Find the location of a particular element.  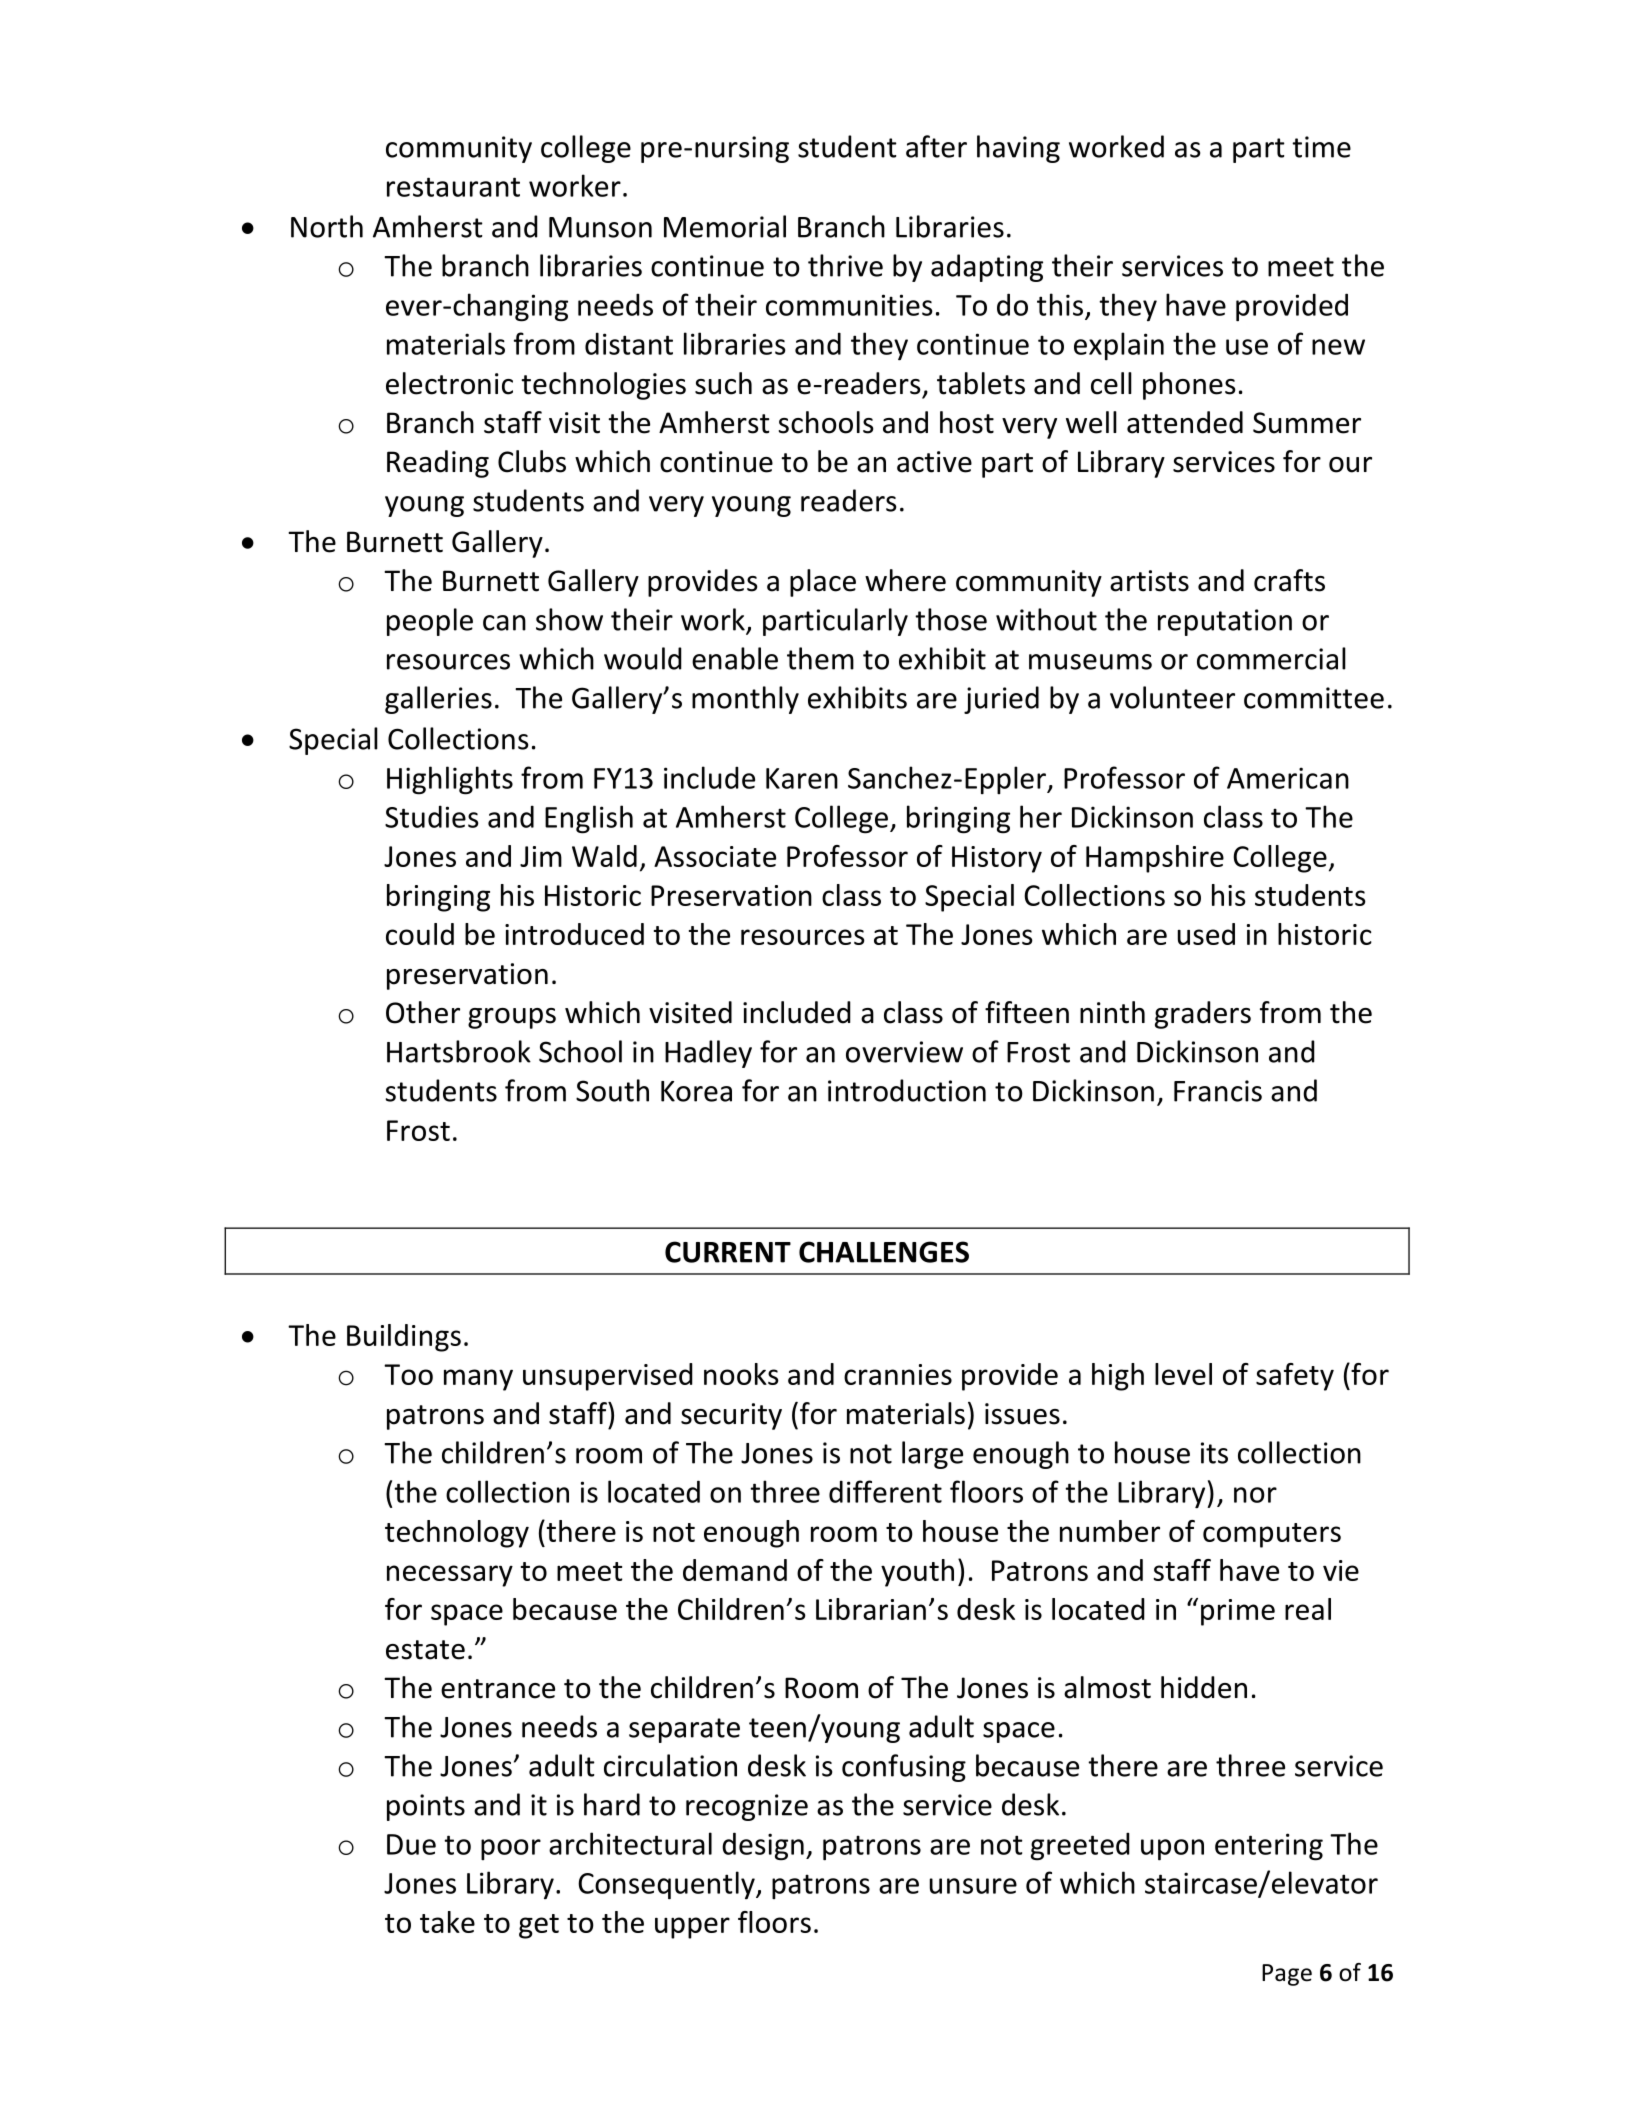

Karen is located at coordinates (802, 778).
